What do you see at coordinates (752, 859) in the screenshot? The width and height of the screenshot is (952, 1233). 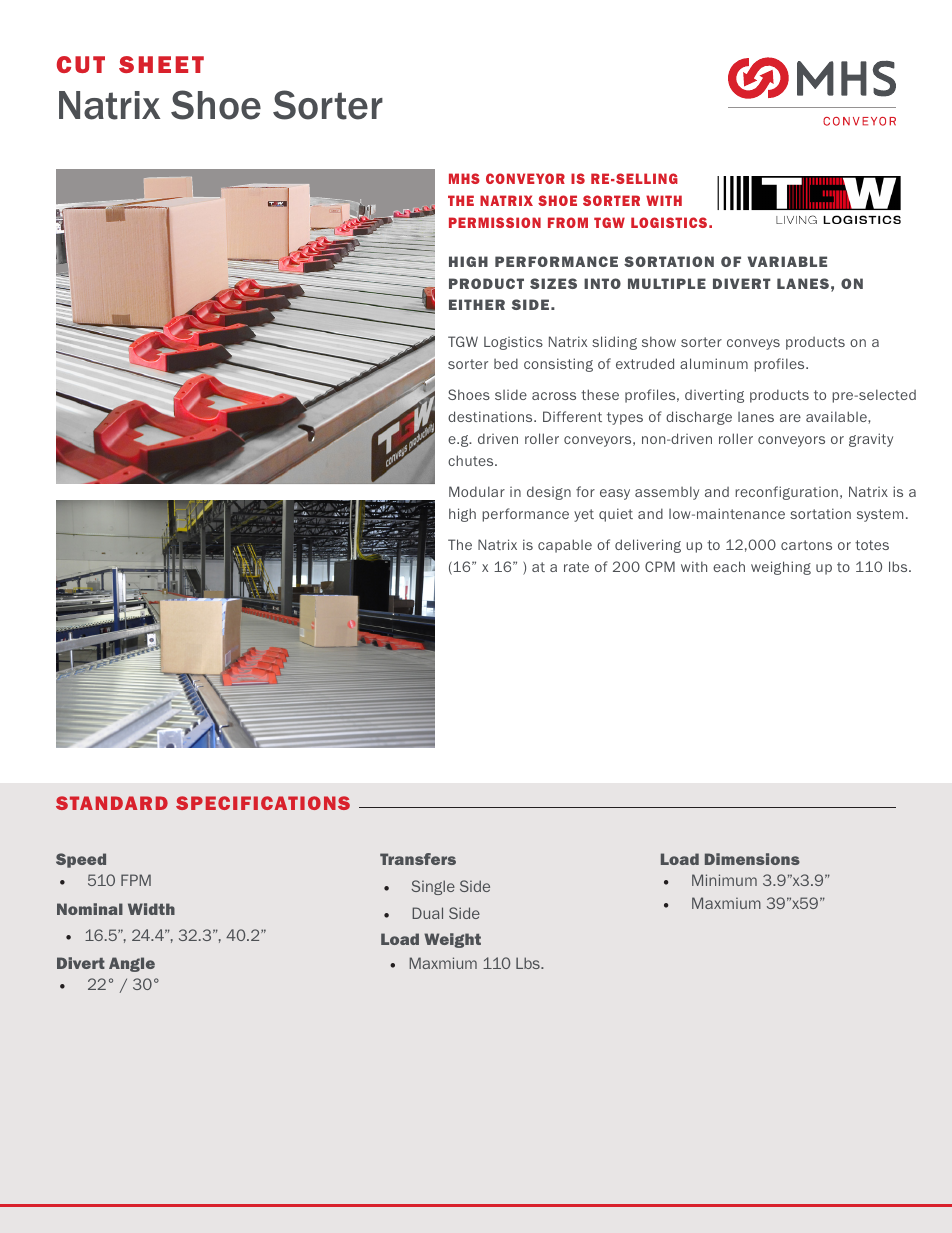 I see `Dimensions` at bounding box center [752, 859].
